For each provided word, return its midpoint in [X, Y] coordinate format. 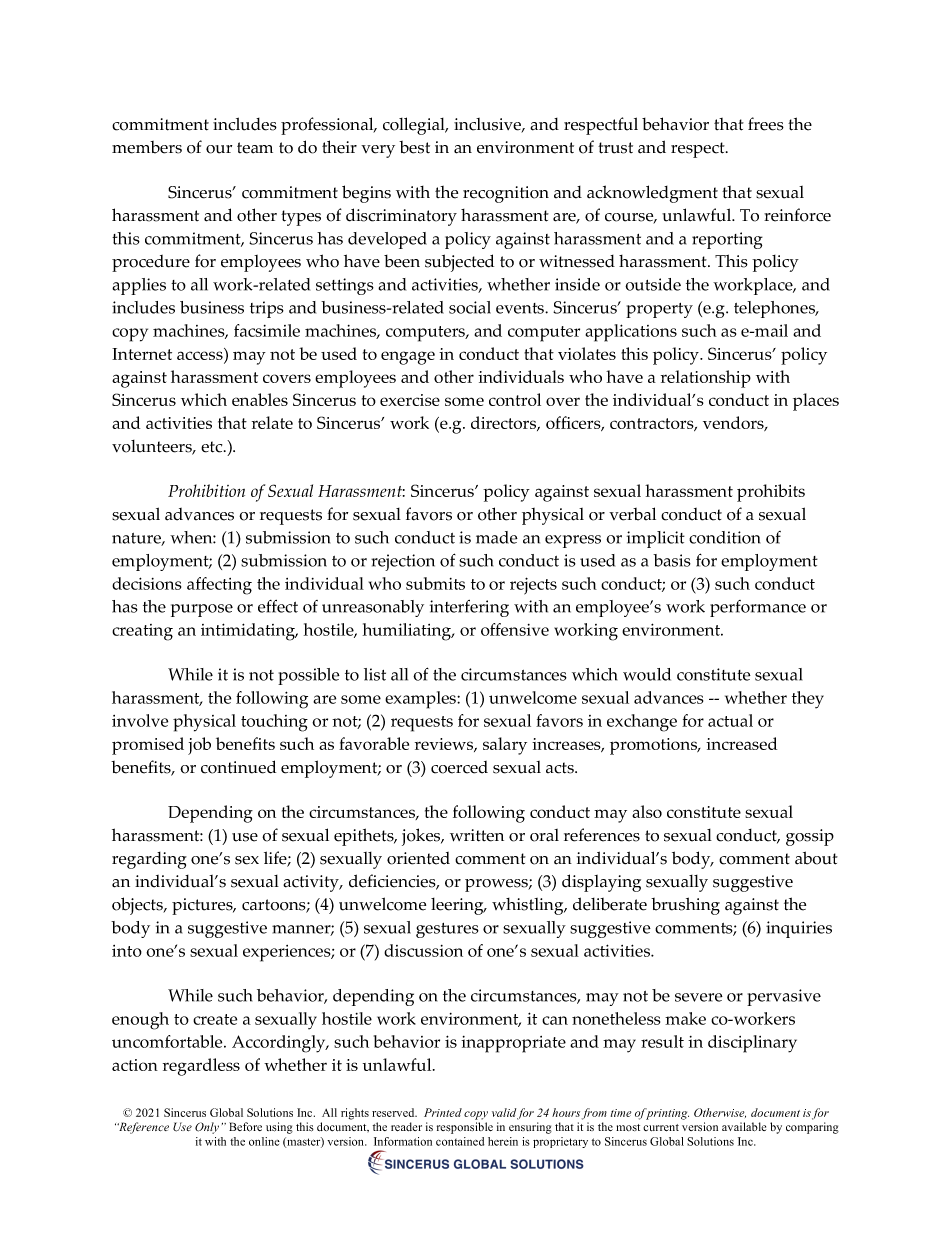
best [414, 147]
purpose [202, 610]
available [744, 1126]
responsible [465, 1128]
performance [758, 608]
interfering [469, 608]
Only [207, 1128]
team [255, 148]
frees [766, 124]
